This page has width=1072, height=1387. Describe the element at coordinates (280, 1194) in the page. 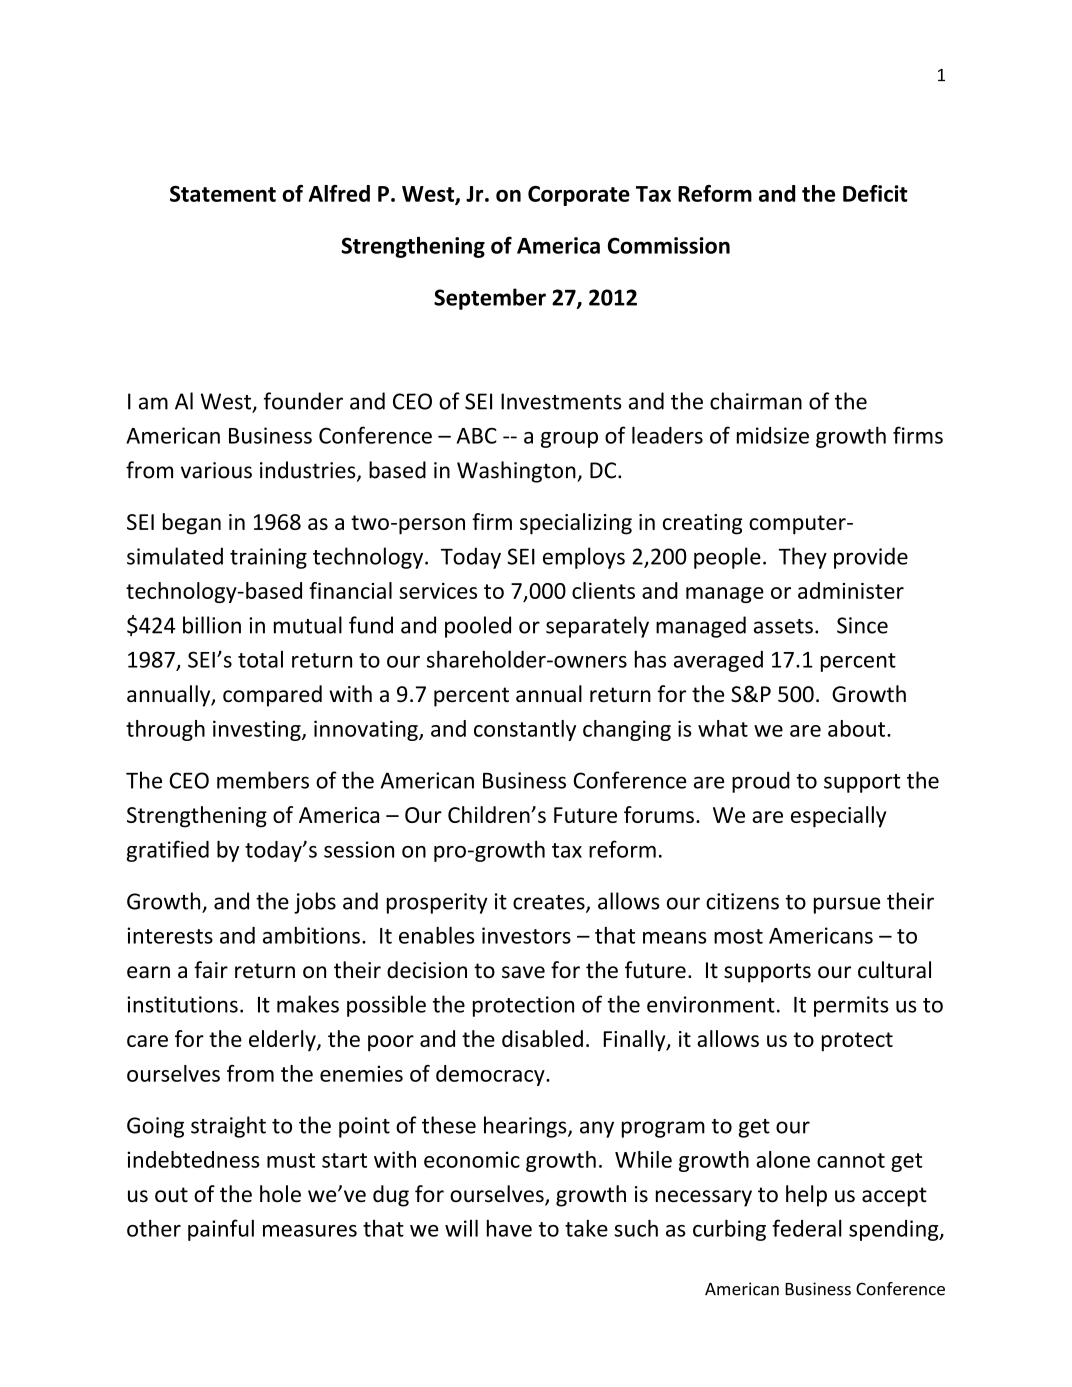

I see `hole` at that location.
